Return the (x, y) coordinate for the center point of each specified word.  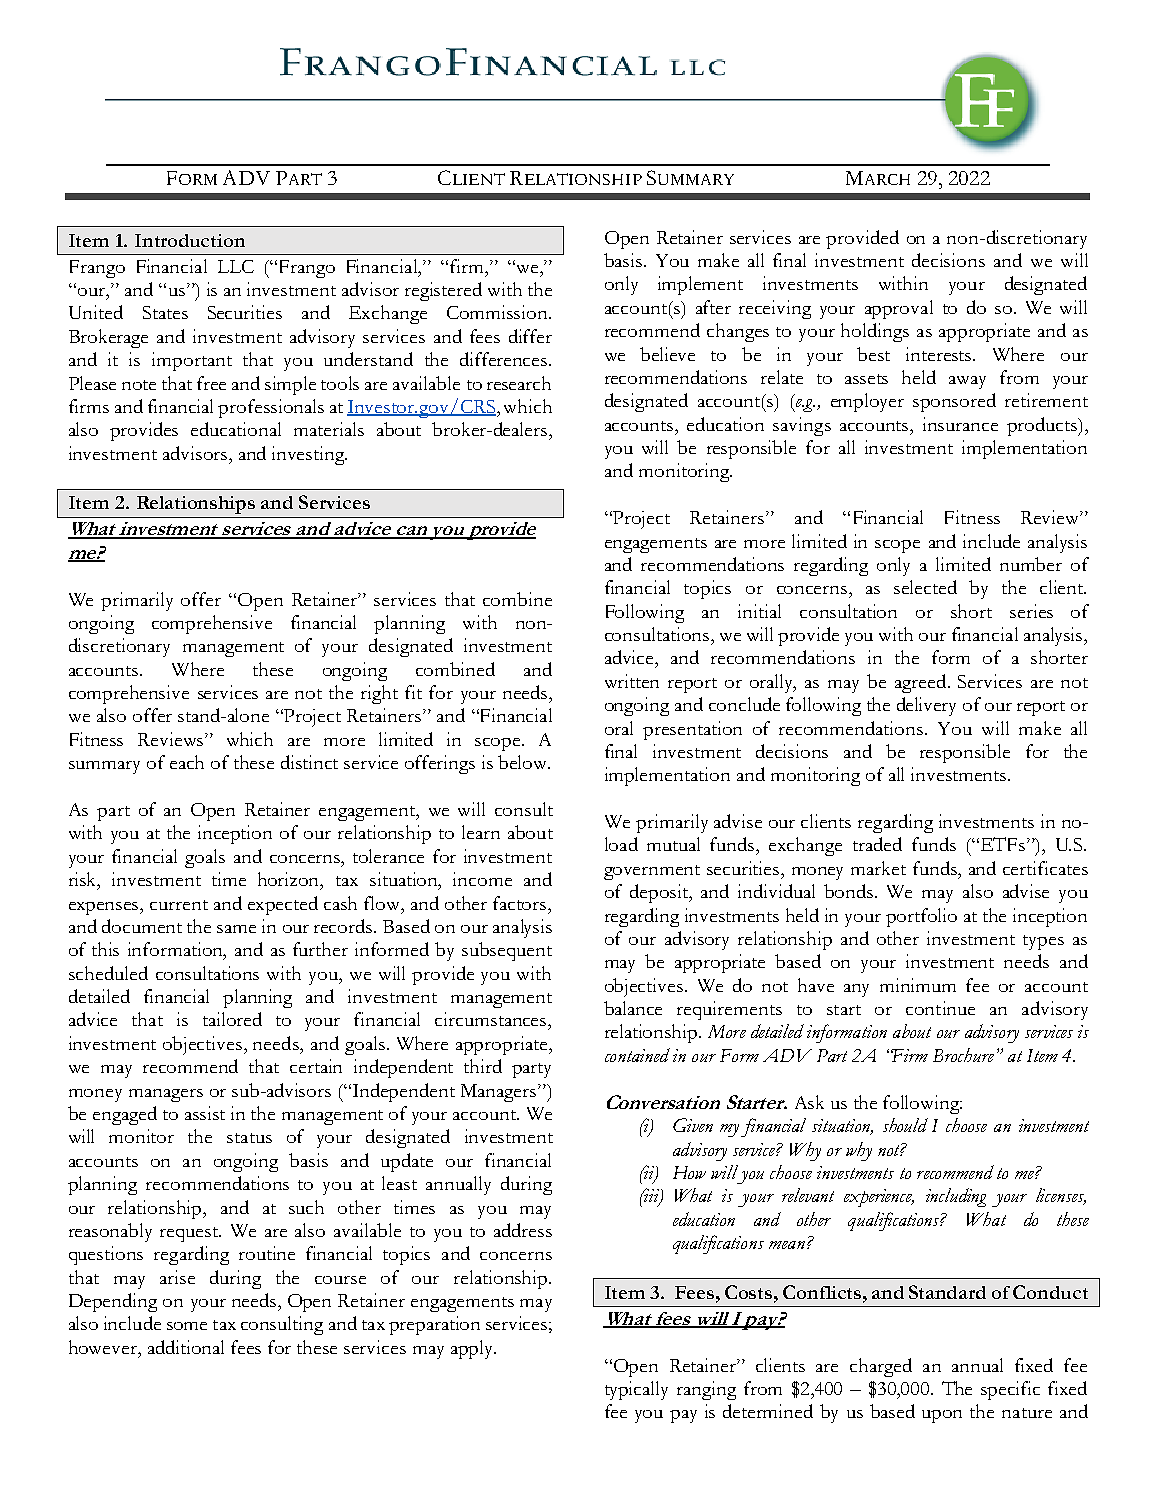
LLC (236, 266)
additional (186, 1347)
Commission (498, 312)
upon (942, 1416)
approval (899, 309)
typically (636, 1390)
